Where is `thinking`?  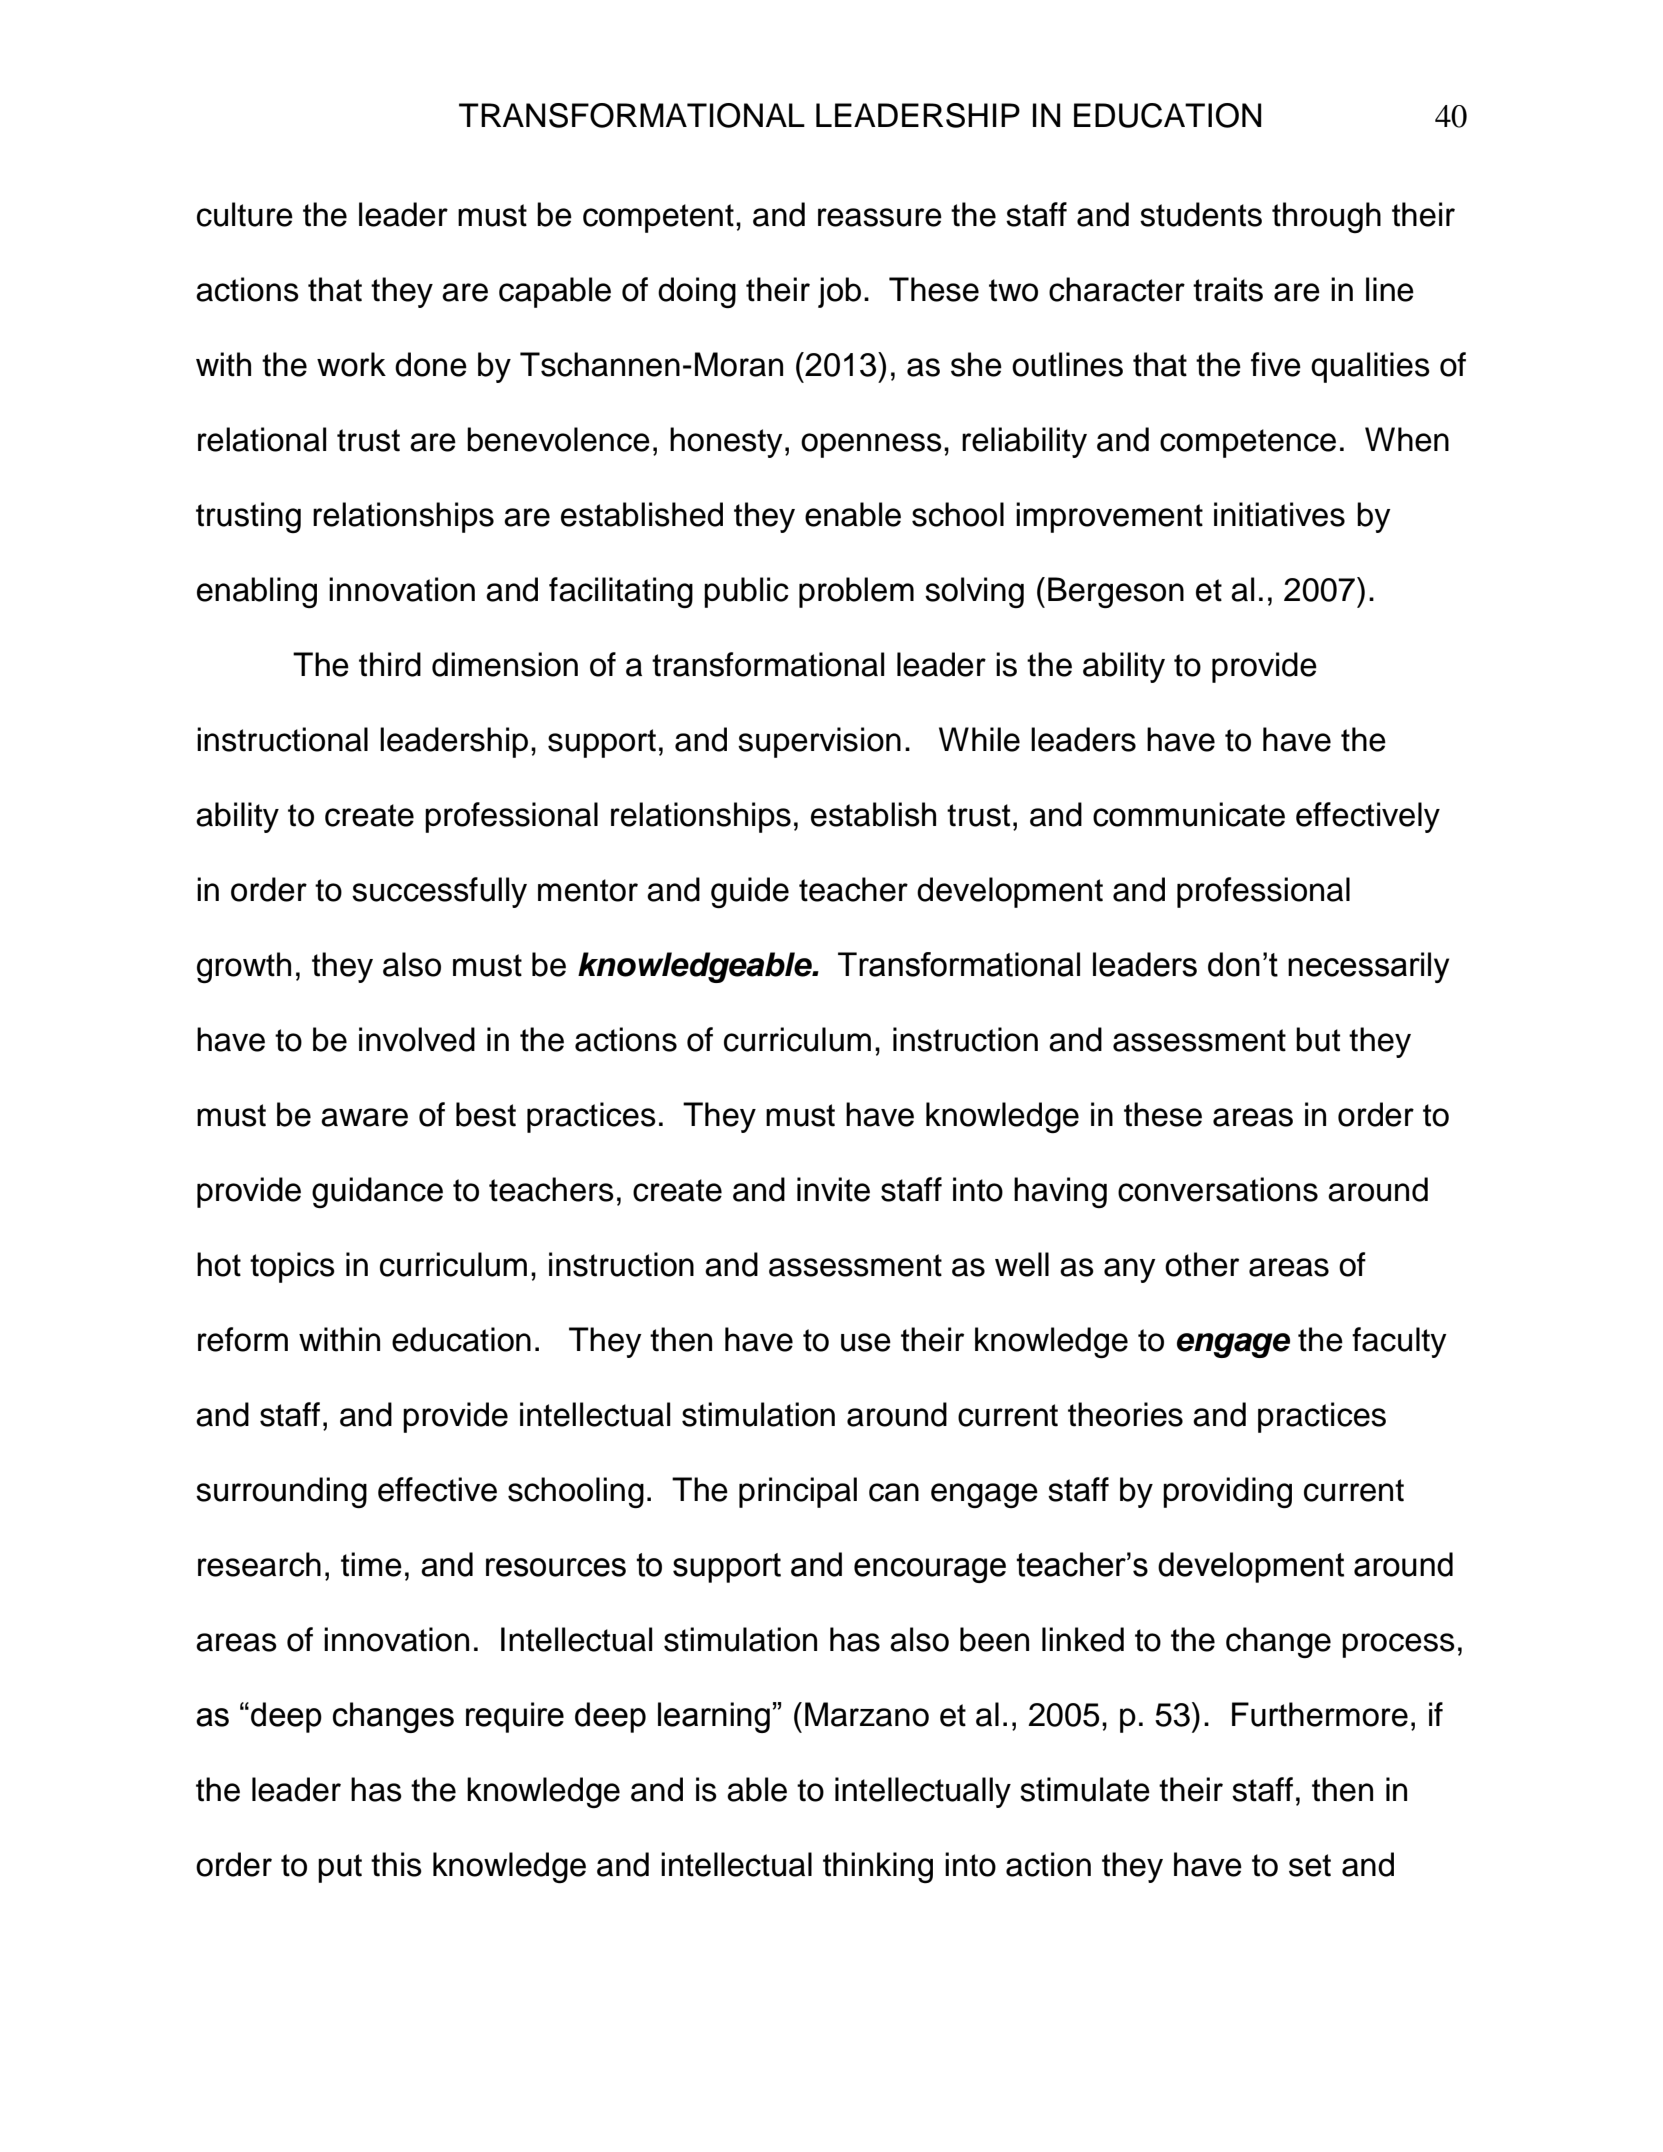 thinking is located at coordinates (878, 1867).
